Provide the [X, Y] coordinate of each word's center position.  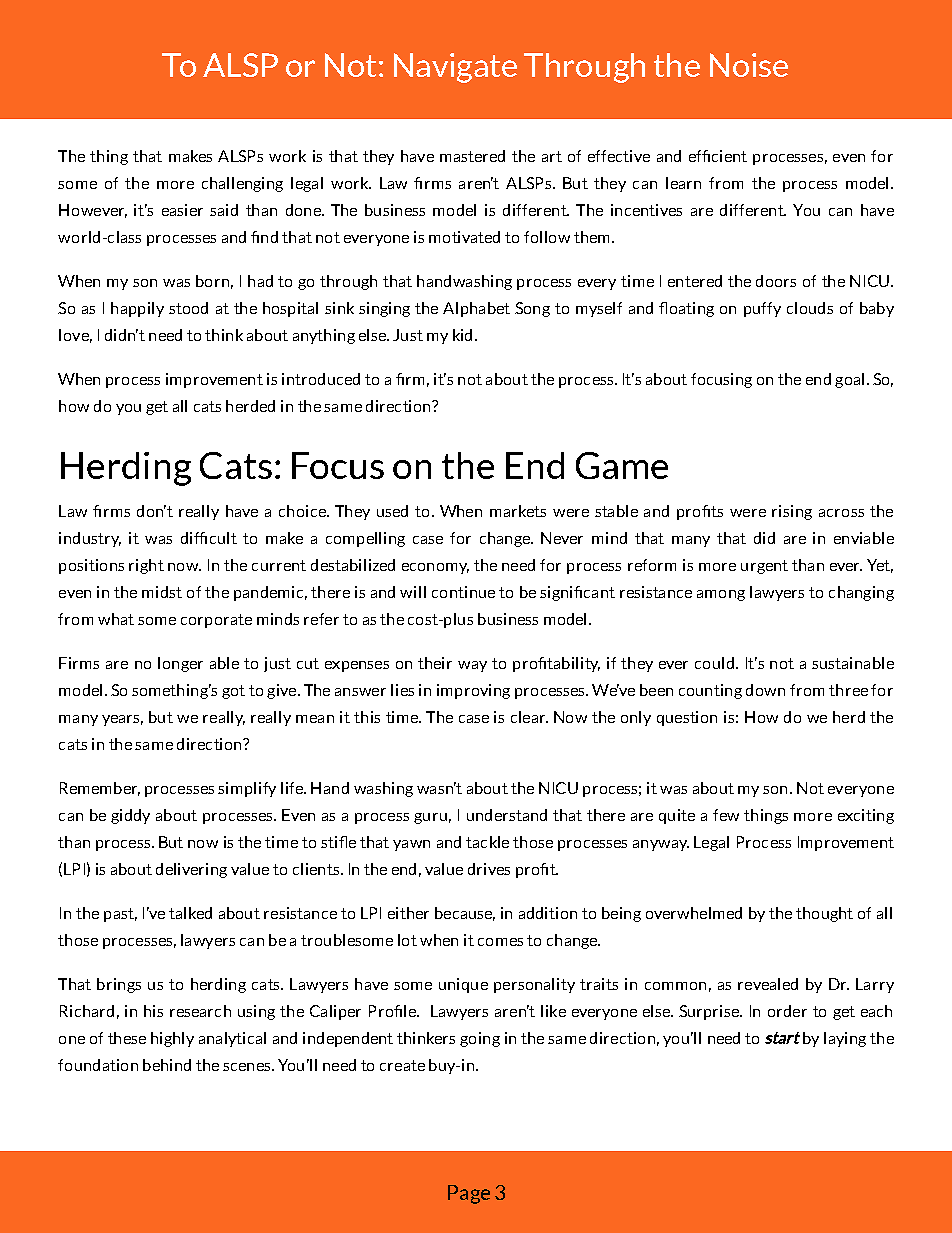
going [480, 1039]
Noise [749, 65]
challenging [242, 184]
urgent [764, 567]
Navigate [455, 68]
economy [435, 568]
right [146, 566]
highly [172, 1039]
